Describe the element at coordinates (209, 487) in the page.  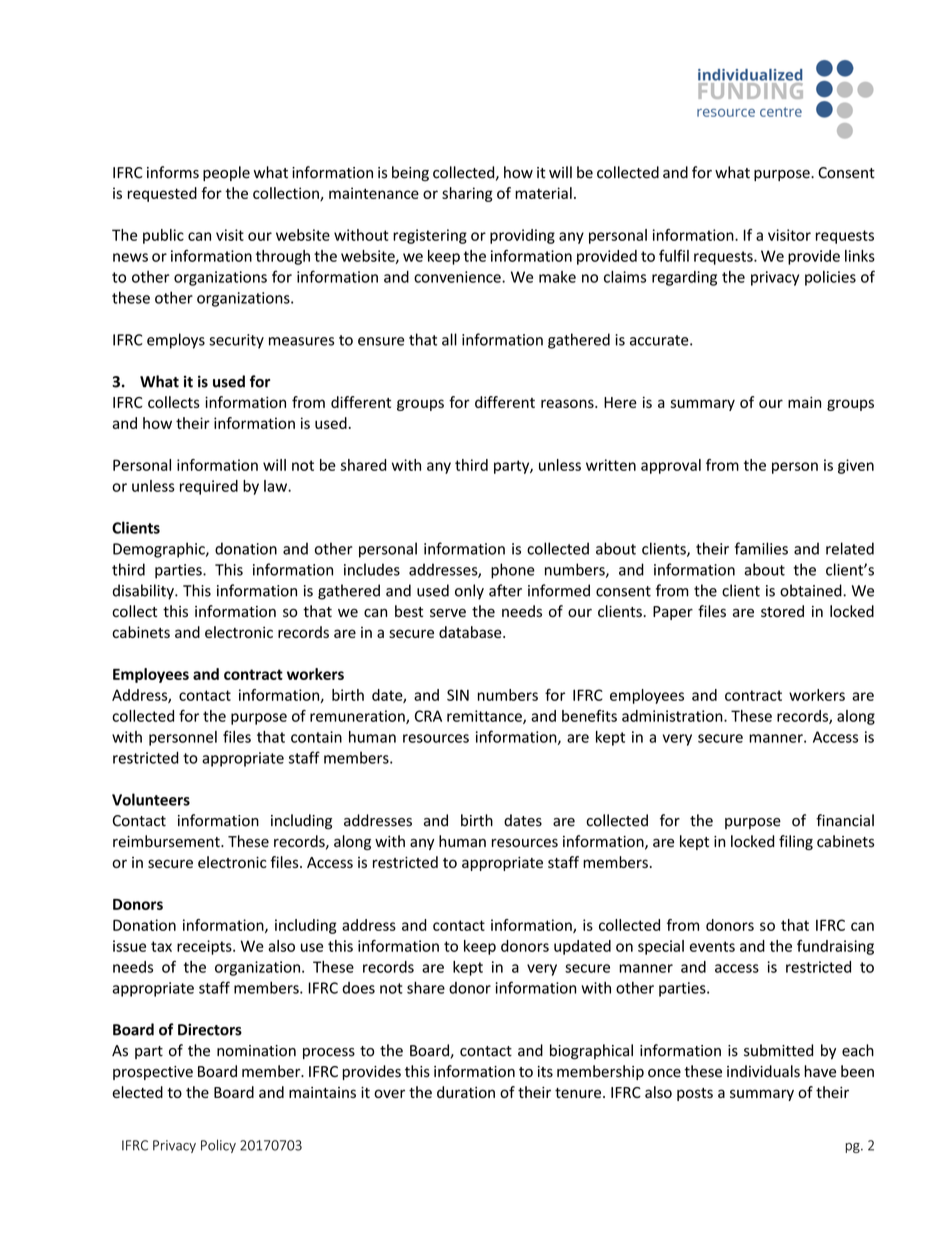
I see `required` at that location.
